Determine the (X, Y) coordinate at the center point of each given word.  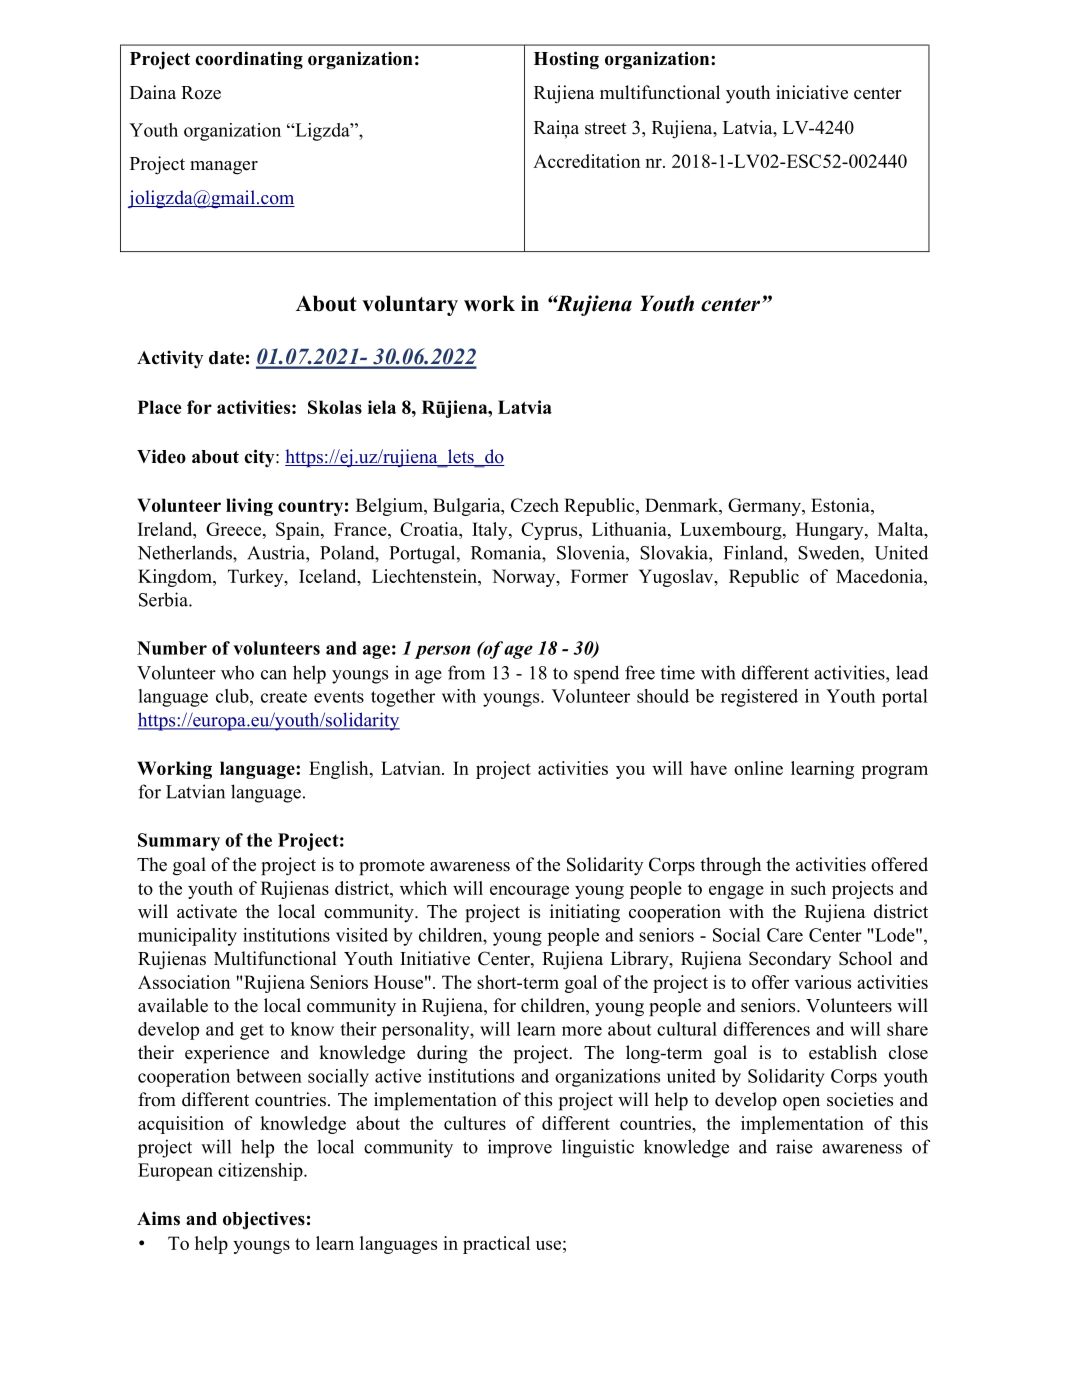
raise (794, 1146)
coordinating (249, 60)
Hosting (566, 60)
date (226, 358)
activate (207, 911)
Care (785, 935)
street (606, 128)
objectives (264, 1220)
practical (496, 1245)
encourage (529, 892)
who (237, 672)
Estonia (841, 505)
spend (596, 674)
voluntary (410, 305)
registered (759, 698)
